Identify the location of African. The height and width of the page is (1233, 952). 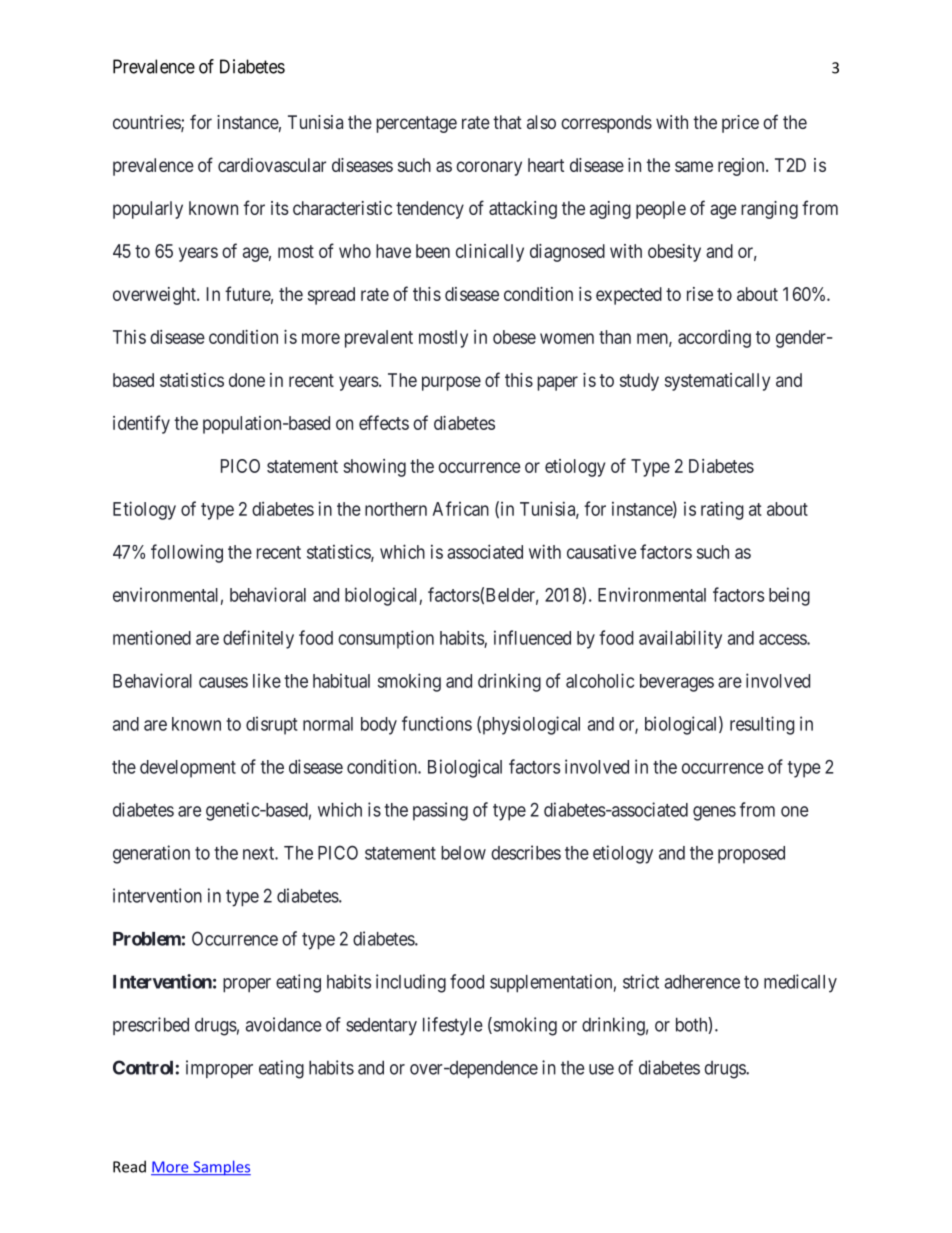
(460, 508).
